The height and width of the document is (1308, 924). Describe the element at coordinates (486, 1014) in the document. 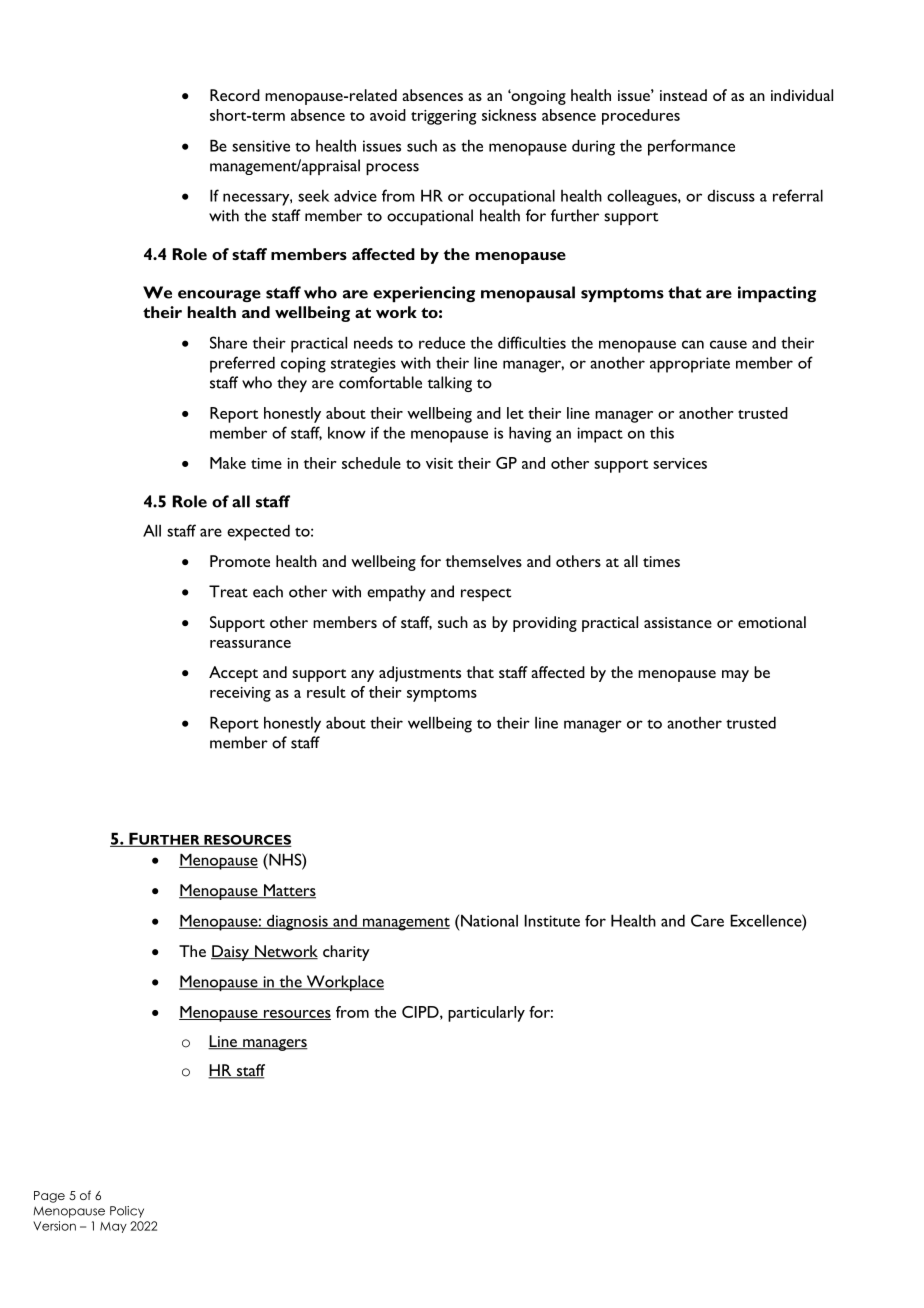

I see `particularly` at that location.
